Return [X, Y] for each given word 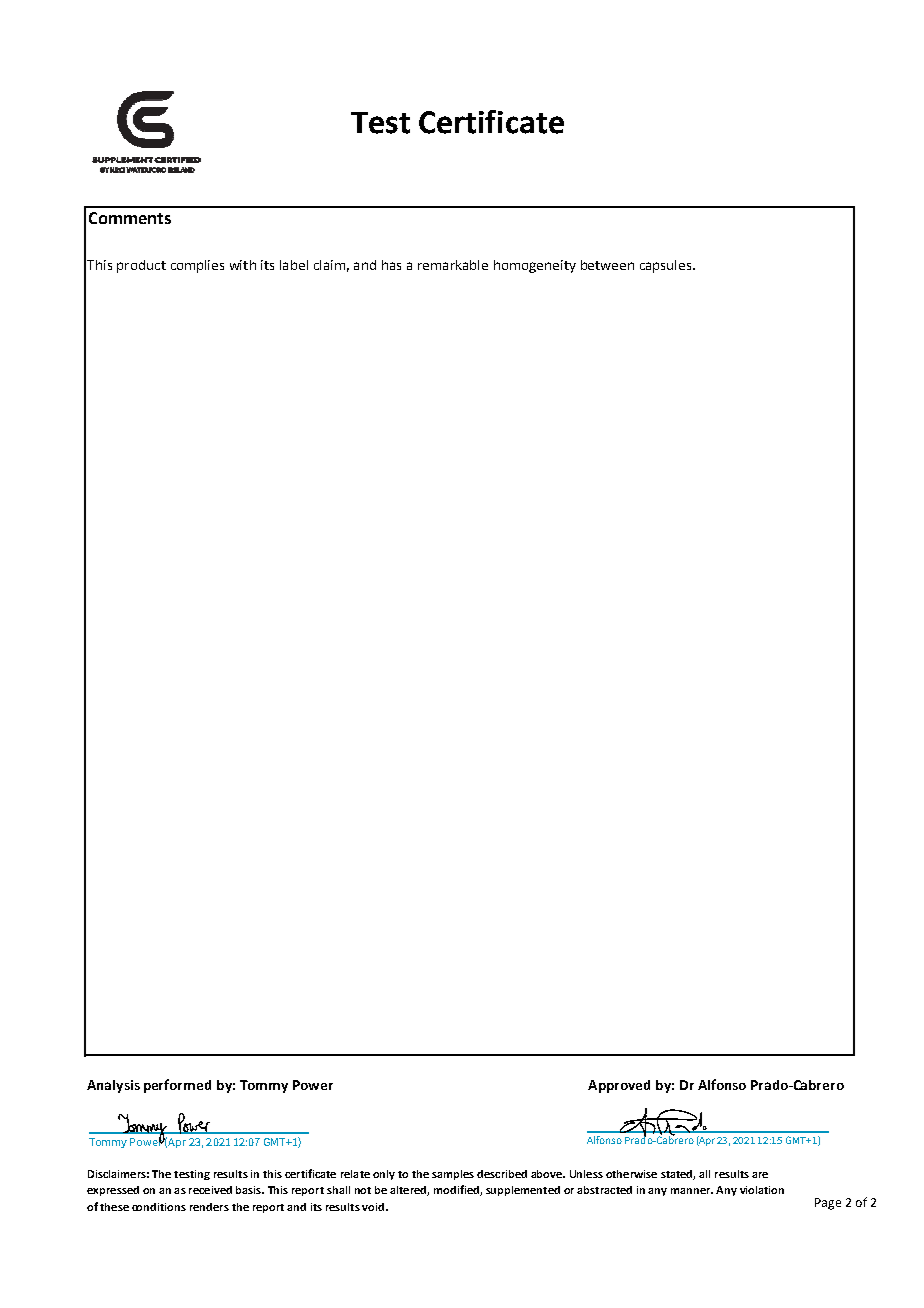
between [607, 265]
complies [197, 266]
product [141, 266]
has [391, 265]
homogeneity [535, 266]
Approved [619, 1086]
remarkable [453, 265]
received [210, 1190]
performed [177, 1086]
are [760, 1175]
